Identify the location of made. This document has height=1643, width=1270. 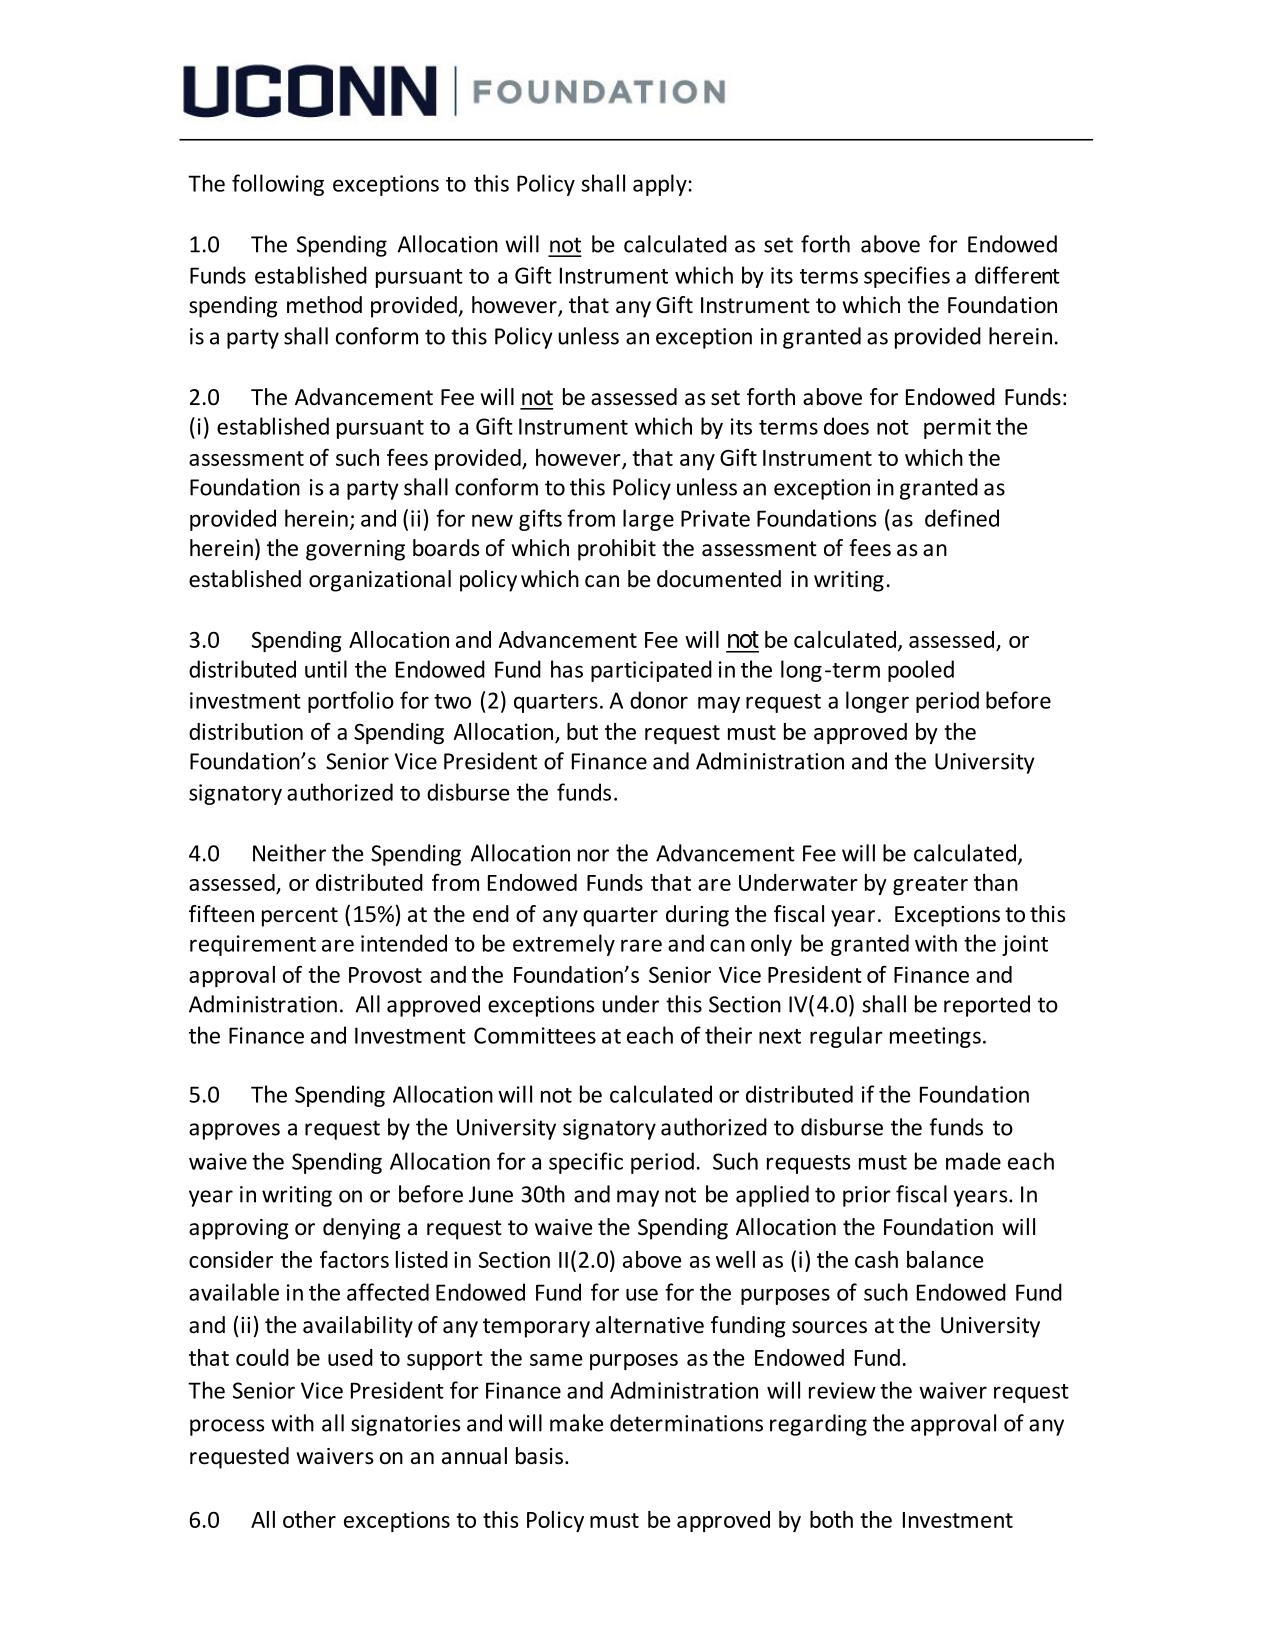
(973, 1161).
